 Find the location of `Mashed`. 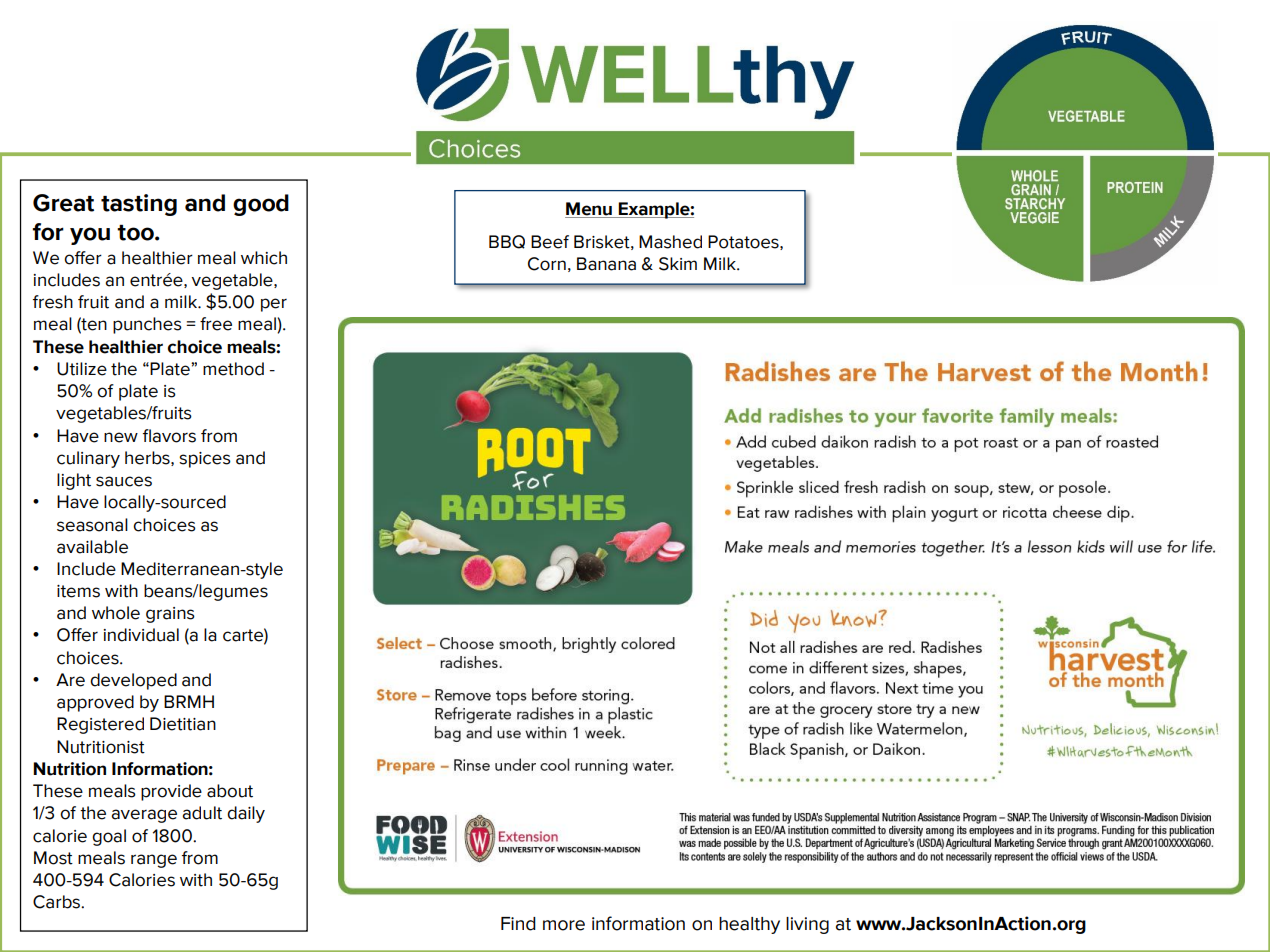

Mashed is located at coordinates (670, 242).
